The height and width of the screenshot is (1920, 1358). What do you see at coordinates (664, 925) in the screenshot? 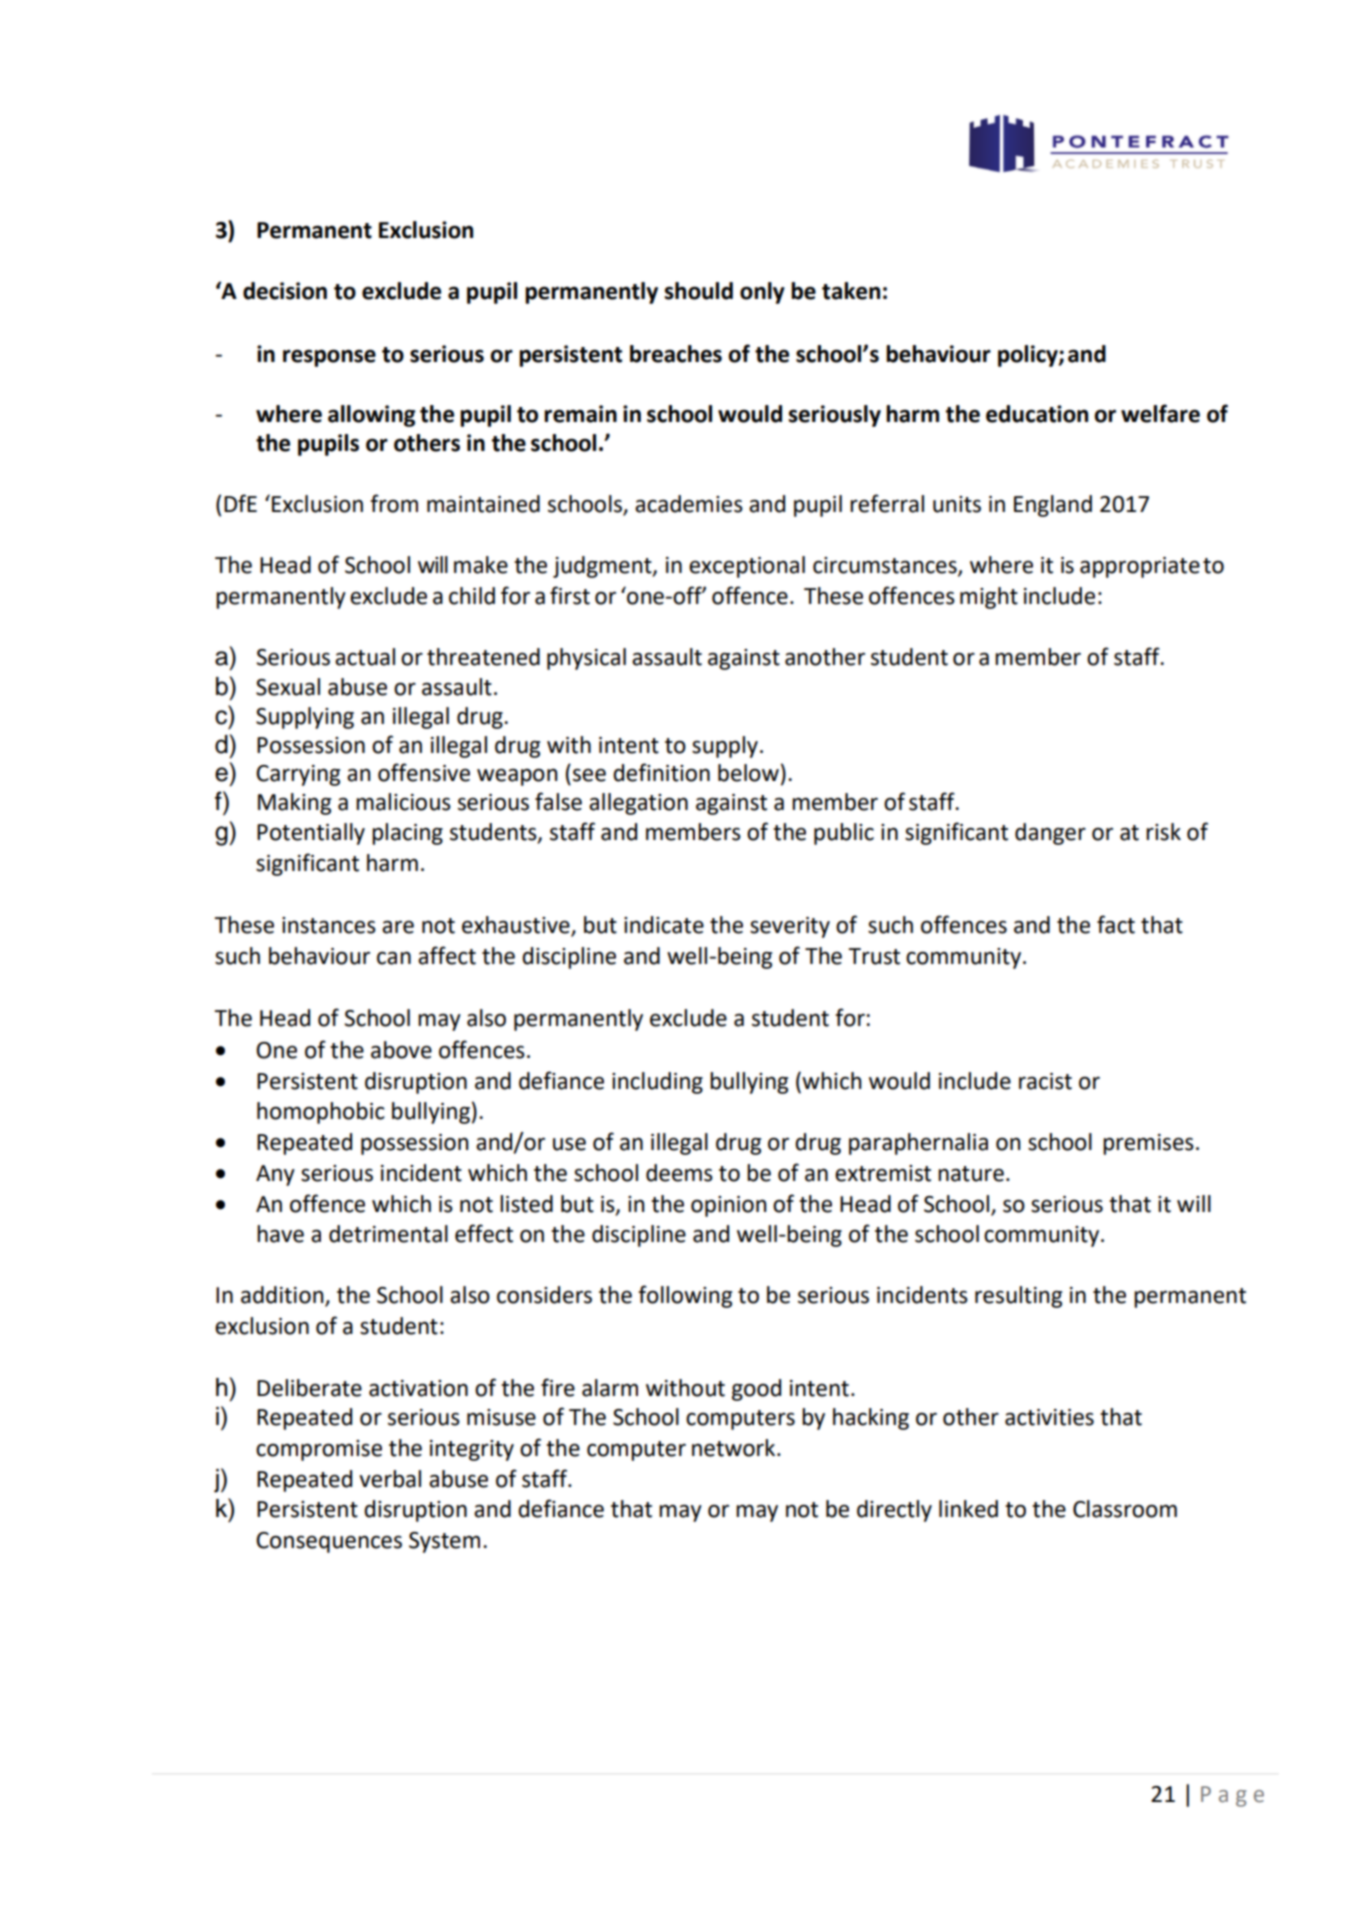
I see `indicate` at bounding box center [664, 925].
